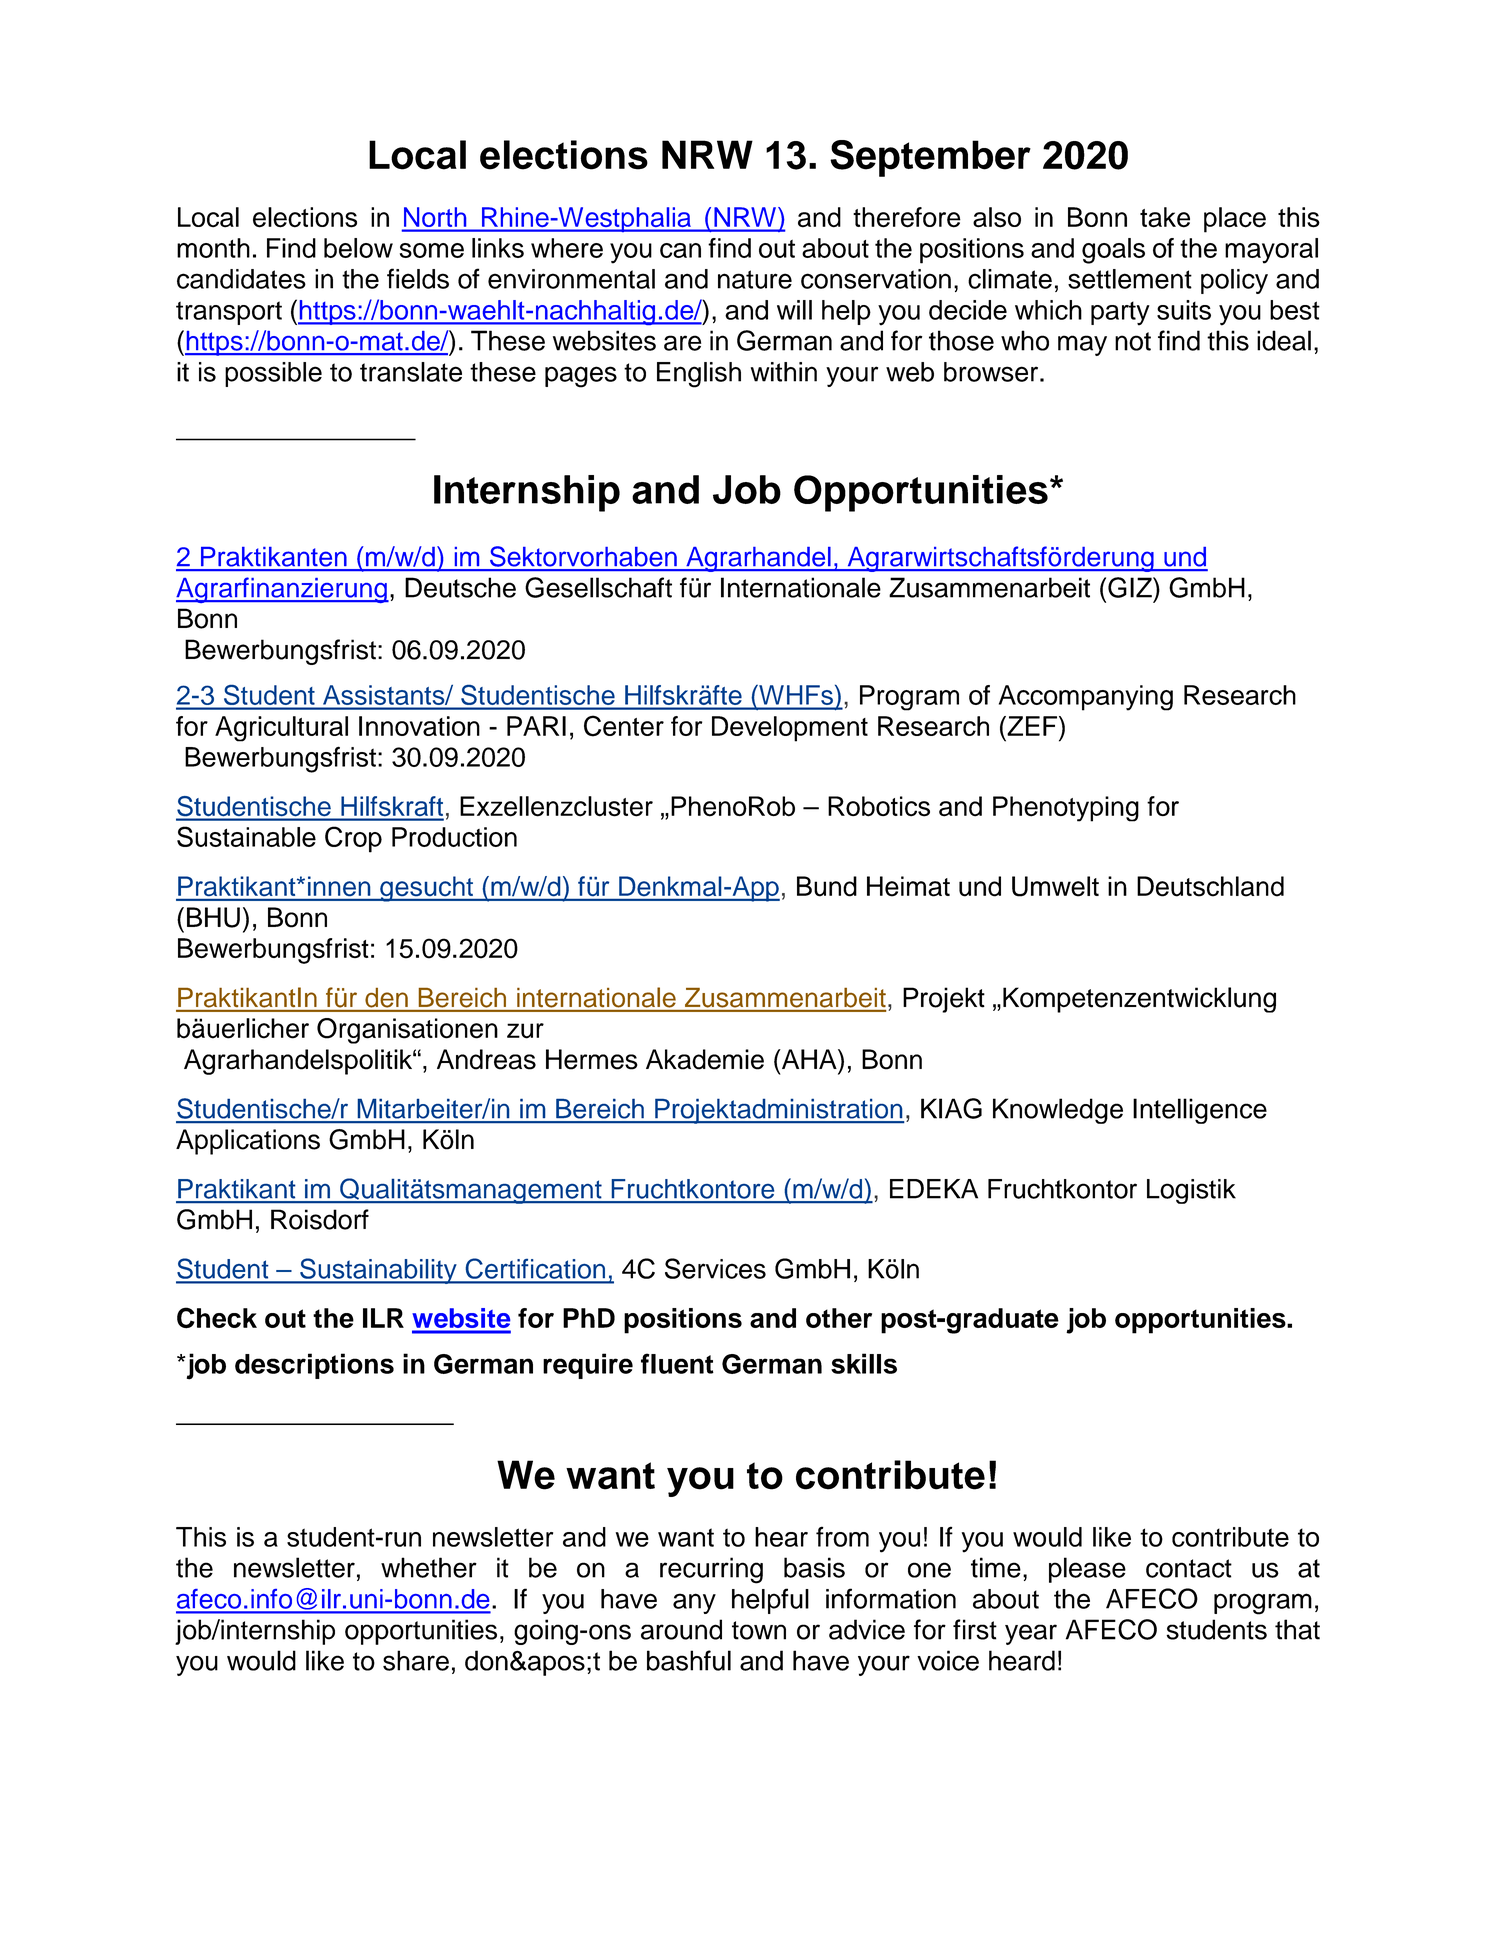 The width and height of the screenshot is (1496, 1936). I want to click on Bund, so click(827, 886).
